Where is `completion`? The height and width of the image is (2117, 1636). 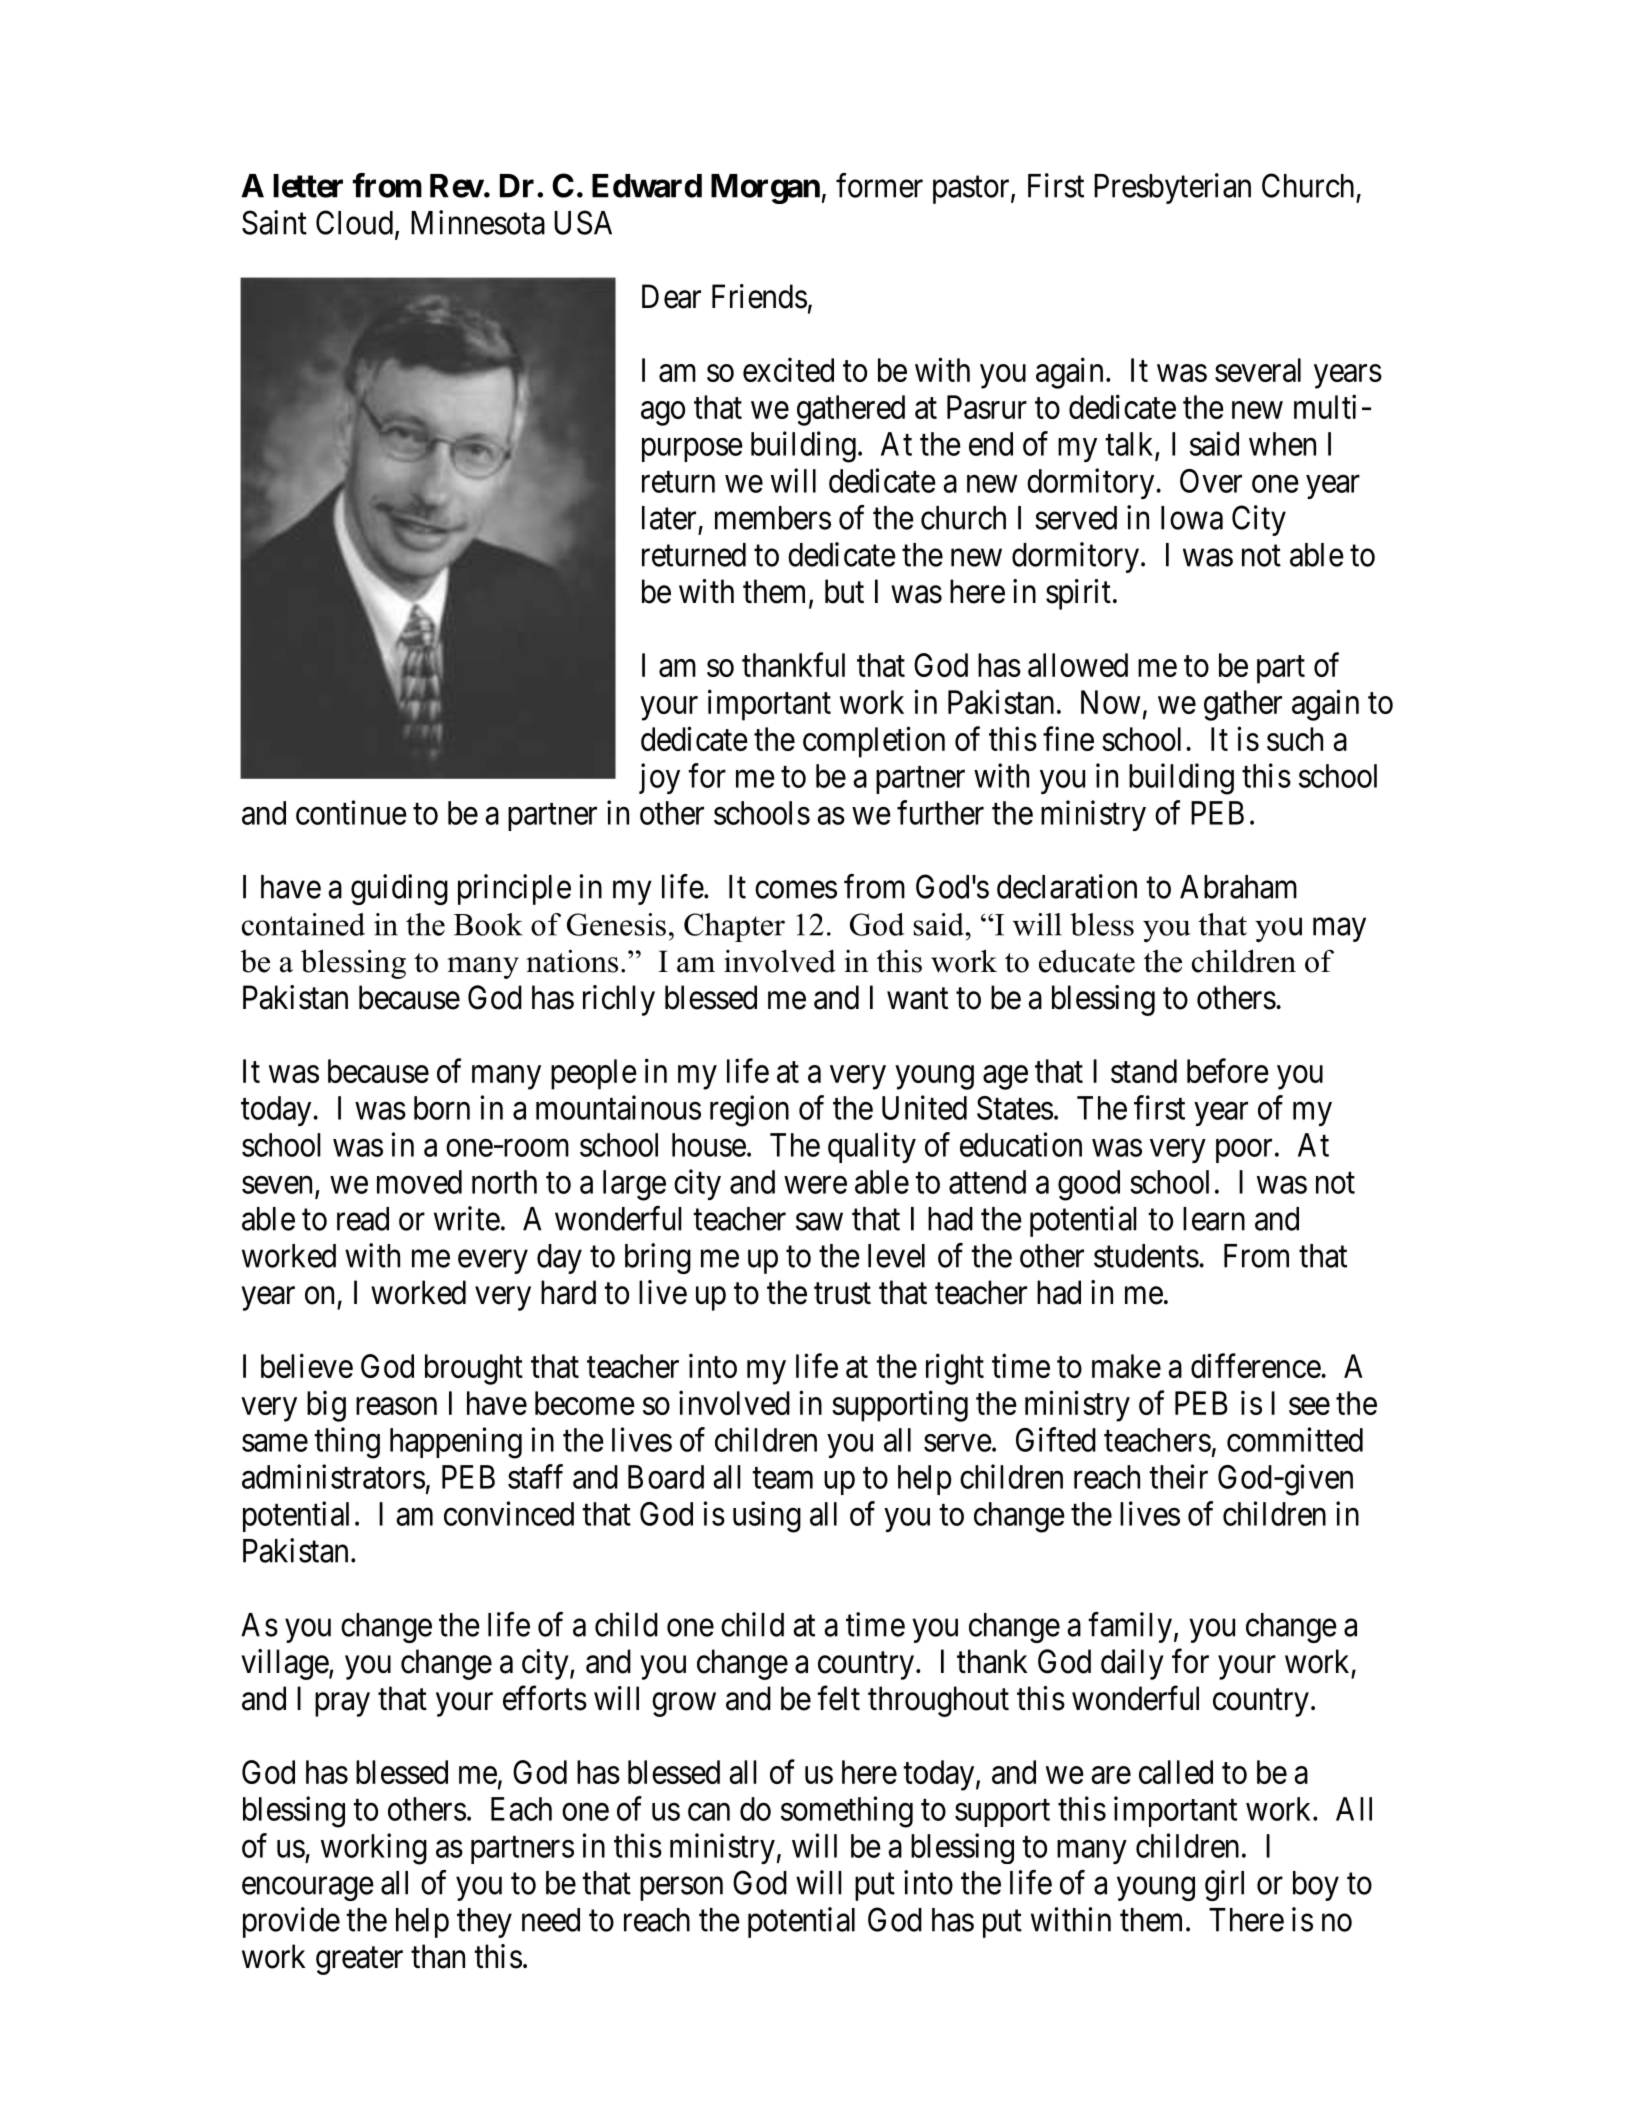
completion is located at coordinates (874, 742).
